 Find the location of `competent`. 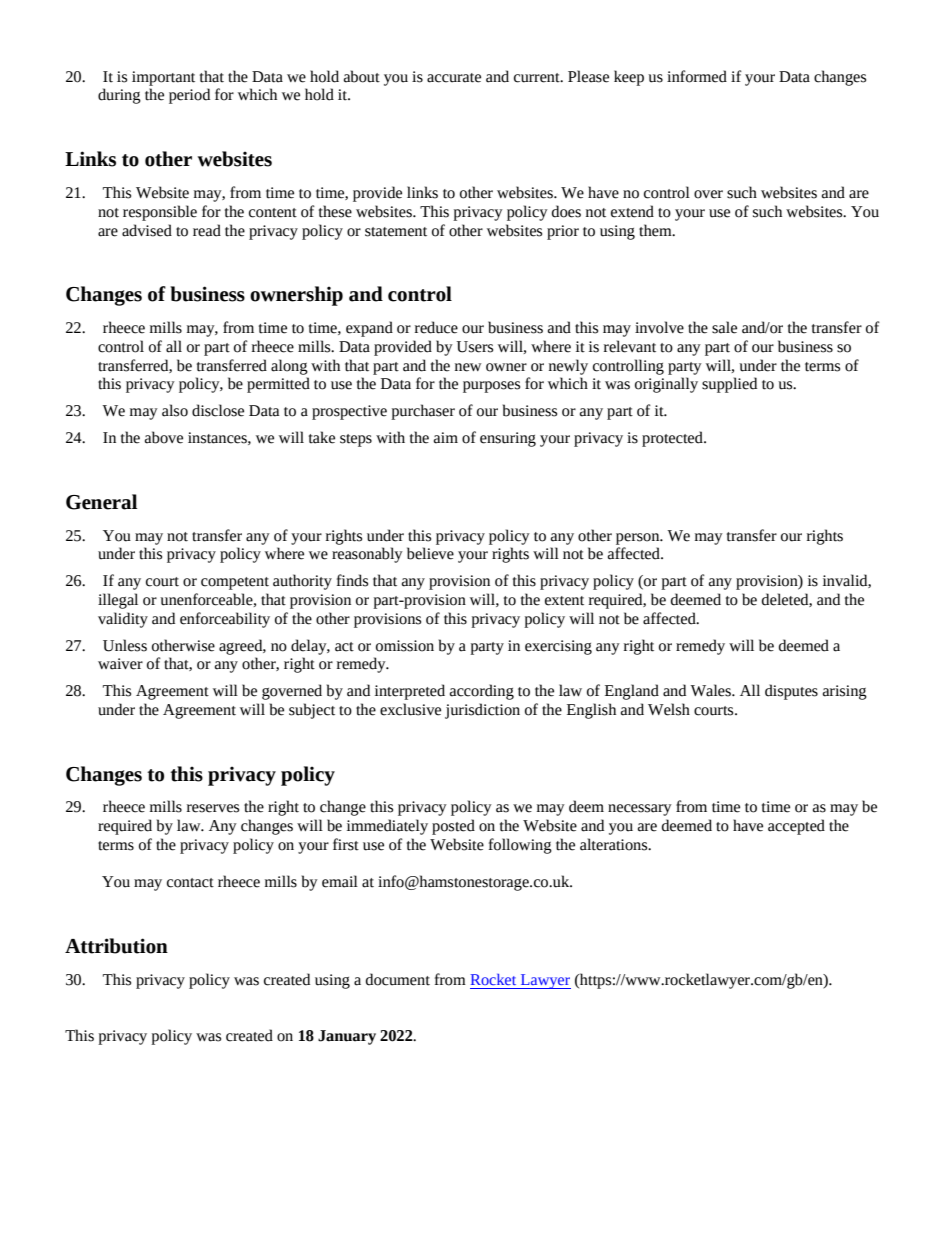

competent is located at coordinates (235, 583).
